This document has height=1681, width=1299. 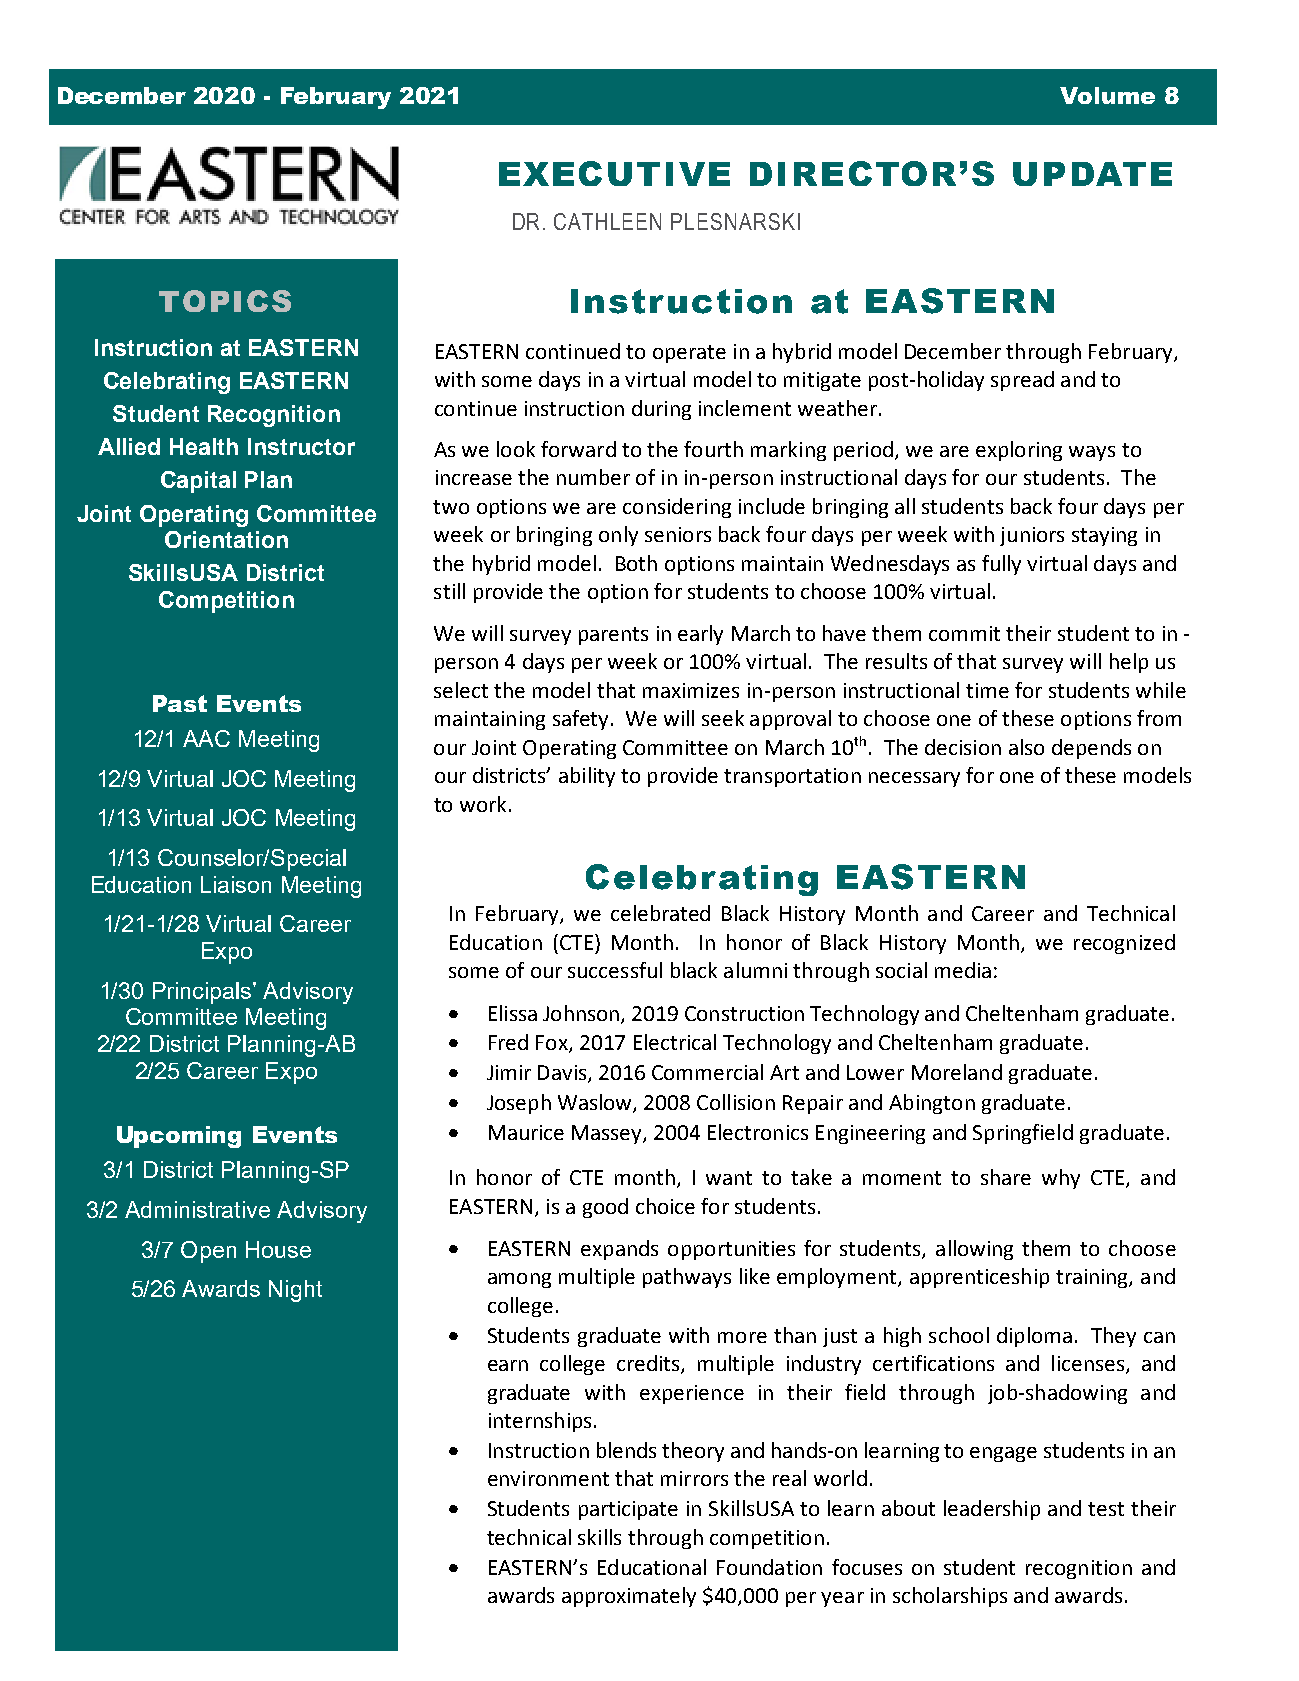 I want to click on Upcoming, so click(x=179, y=1137).
